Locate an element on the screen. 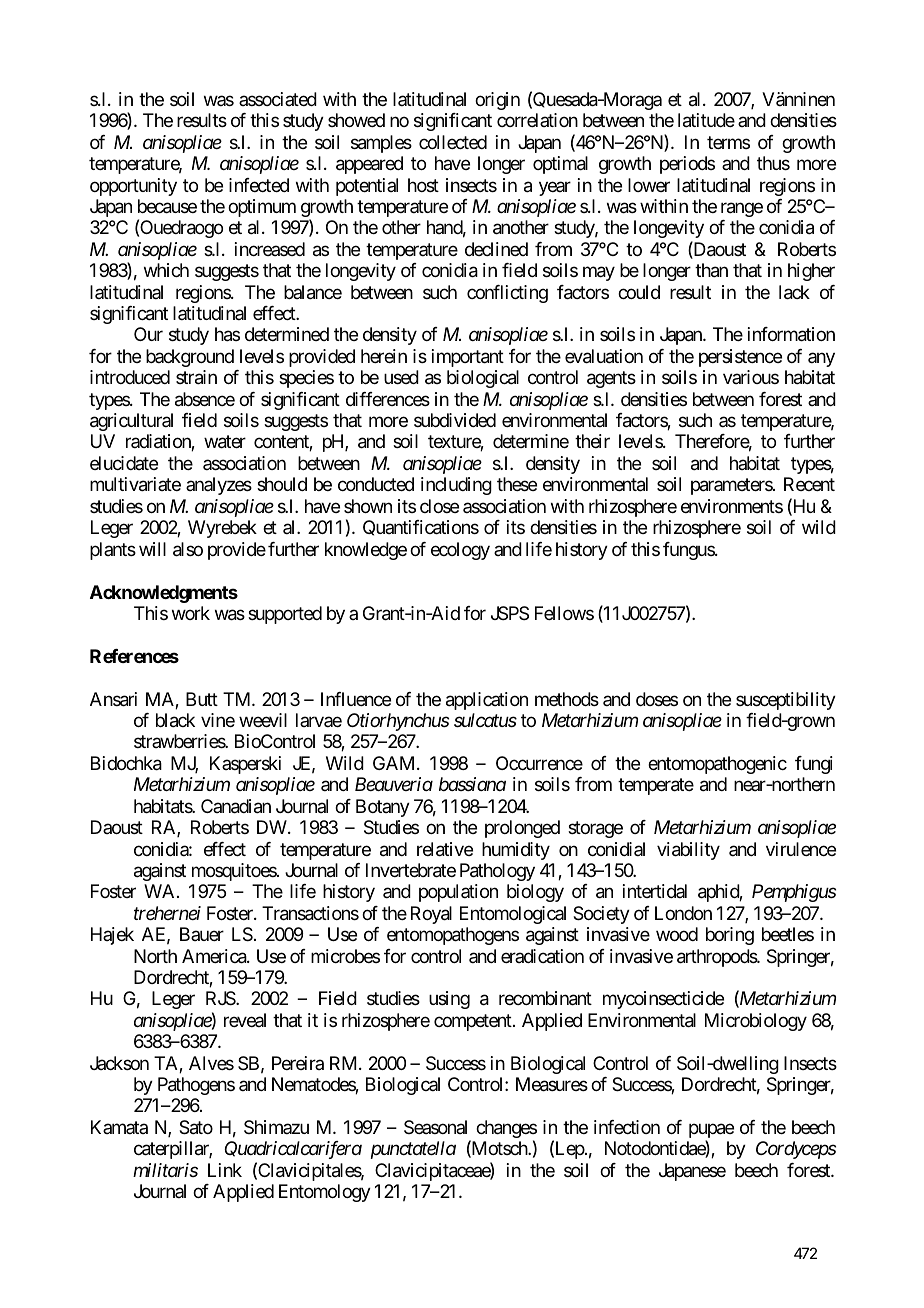 This screenshot has width=924, height=1308. lower is located at coordinates (649, 185).
